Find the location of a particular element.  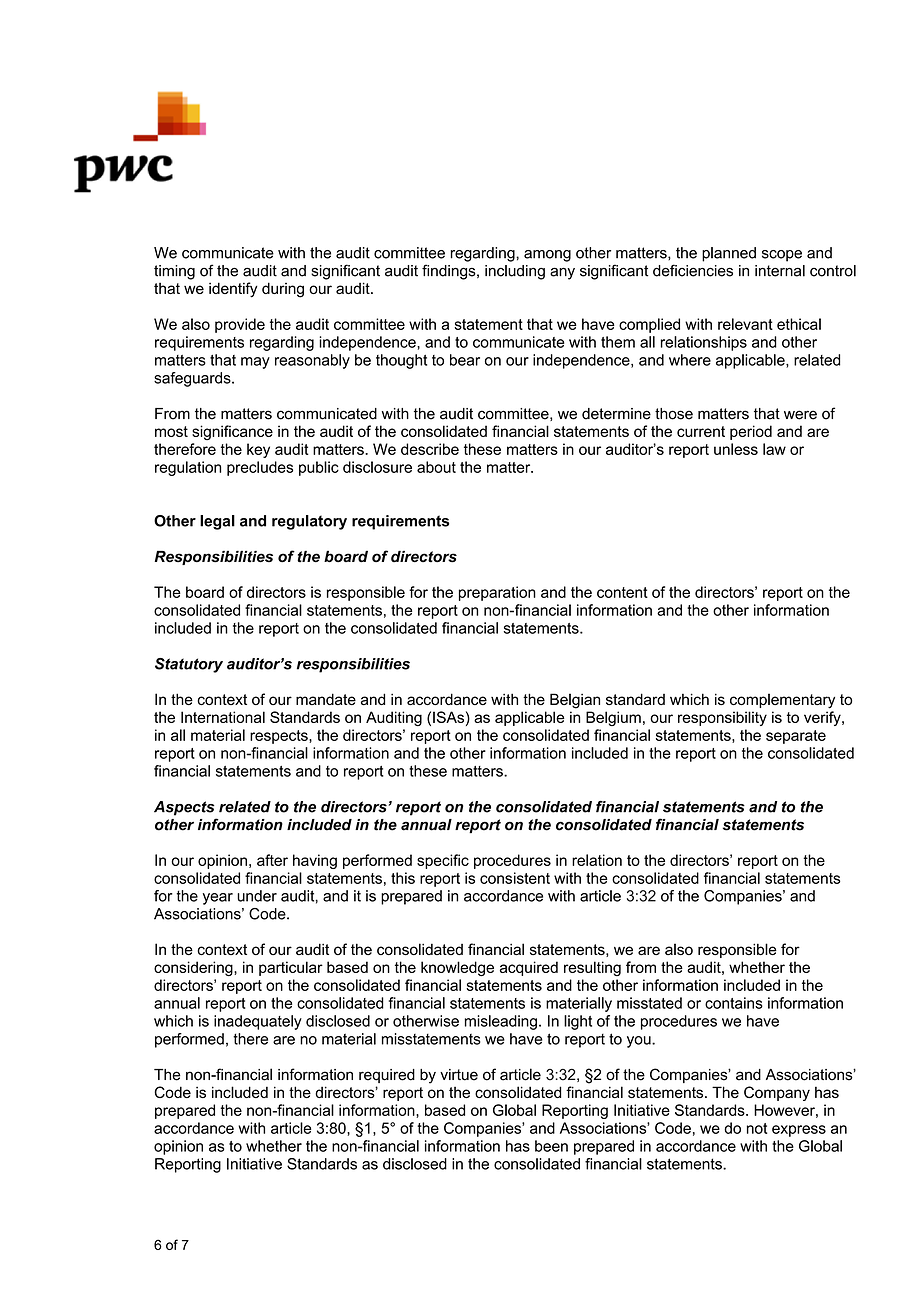

including is located at coordinates (515, 272).
